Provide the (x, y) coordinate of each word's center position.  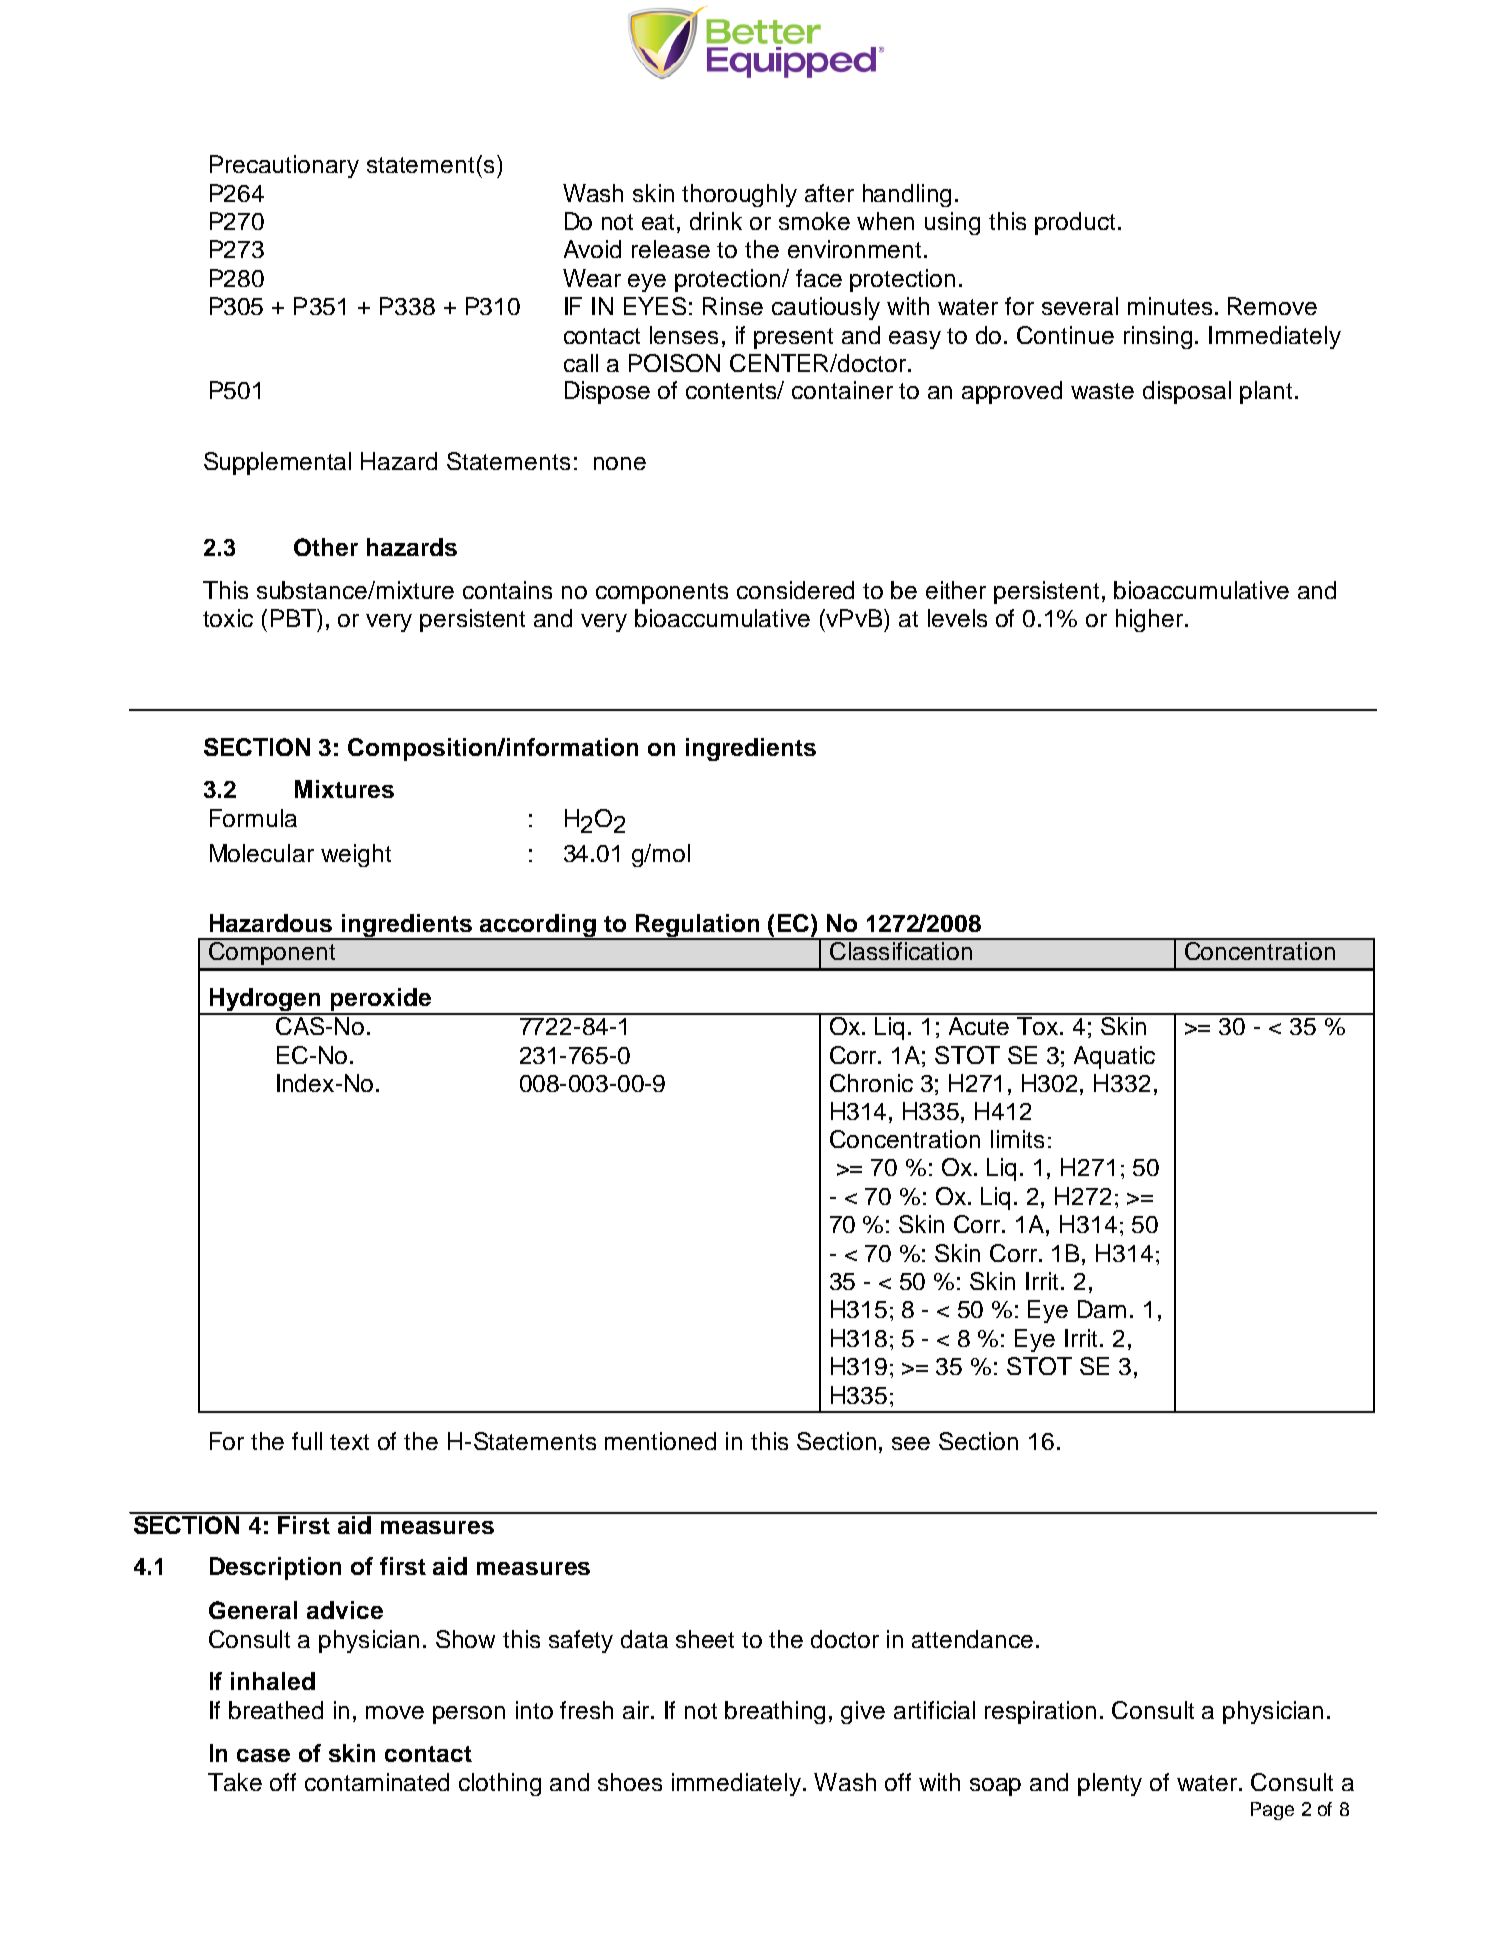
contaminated (377, 1782)
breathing (775, 1712)
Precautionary (284, 166)
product (1075, 223)
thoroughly (739, 195)
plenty (1110, 1784)
